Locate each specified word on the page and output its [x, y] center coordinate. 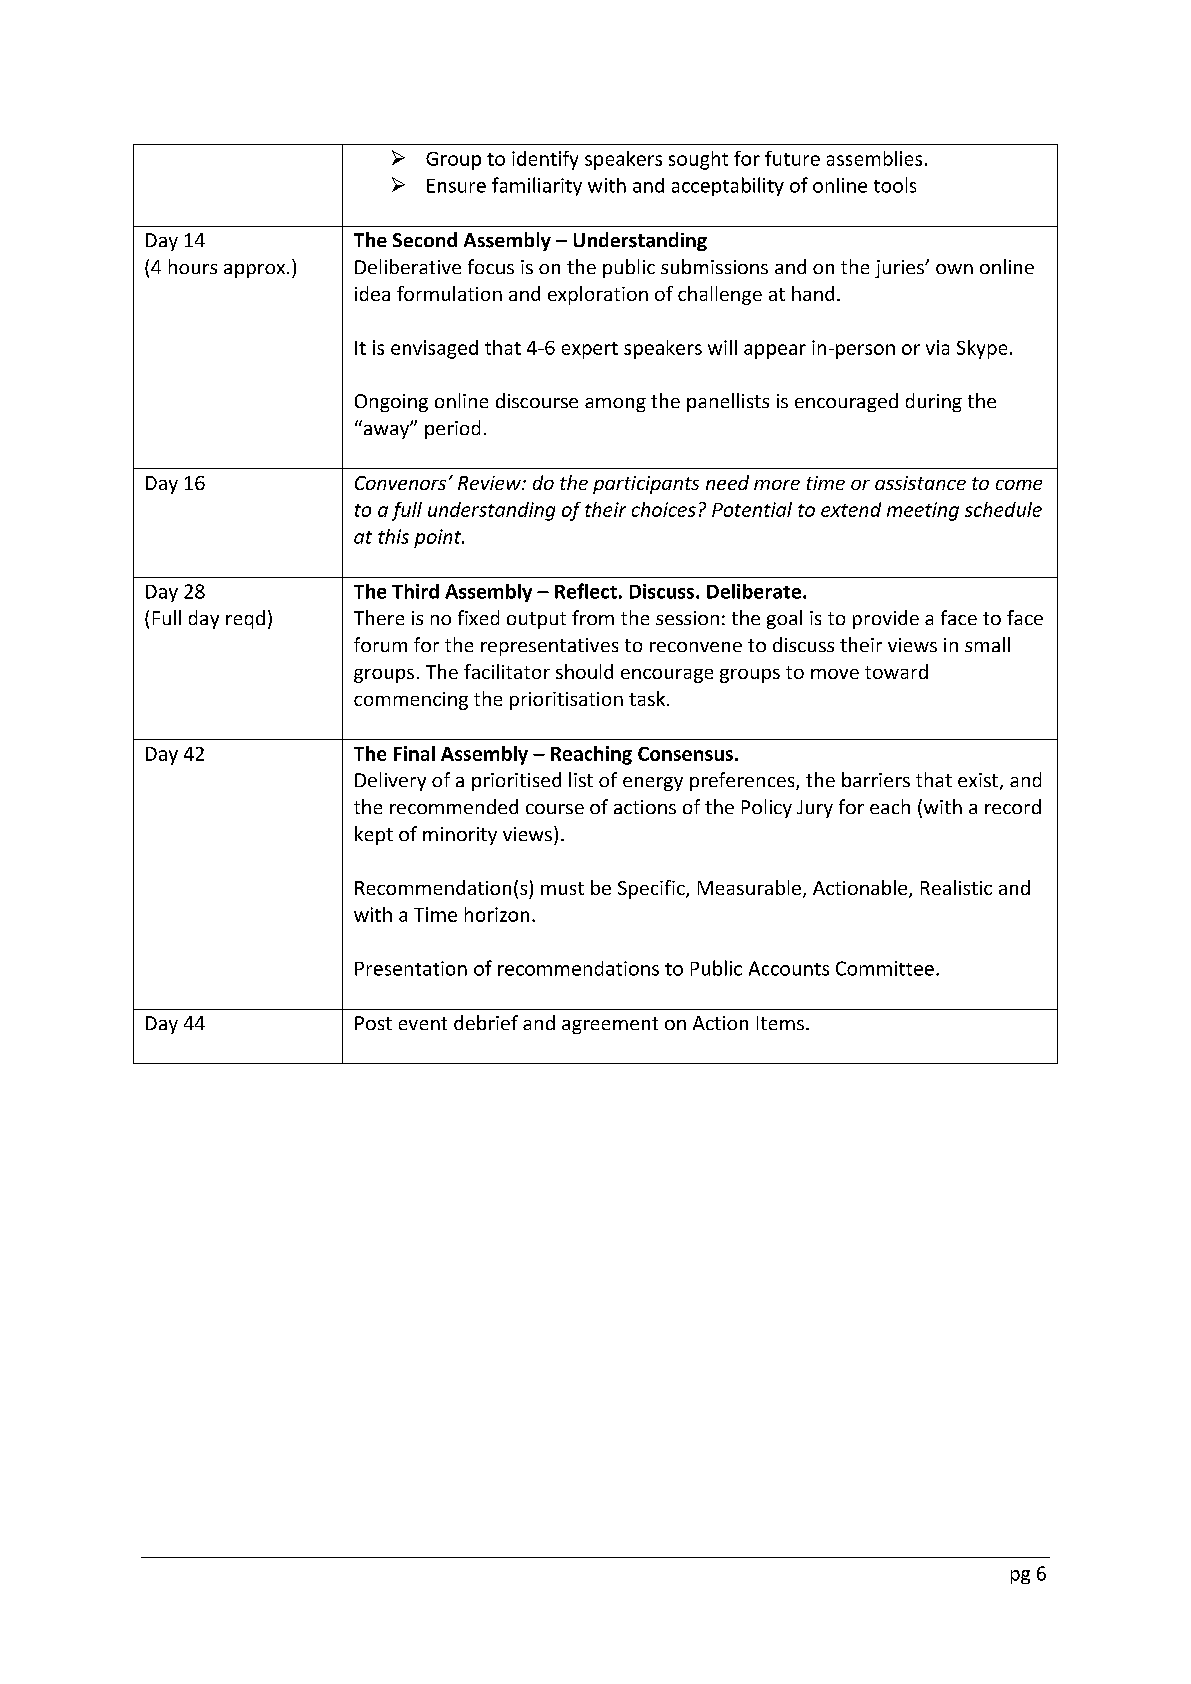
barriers [876, 779]
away [388, 430]
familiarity [537, 186]
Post [373, 1023]
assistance [920, 483]
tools [895, 185]
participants [646, 485]
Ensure [456, 186]
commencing [411, 701]
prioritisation [566, 701]
